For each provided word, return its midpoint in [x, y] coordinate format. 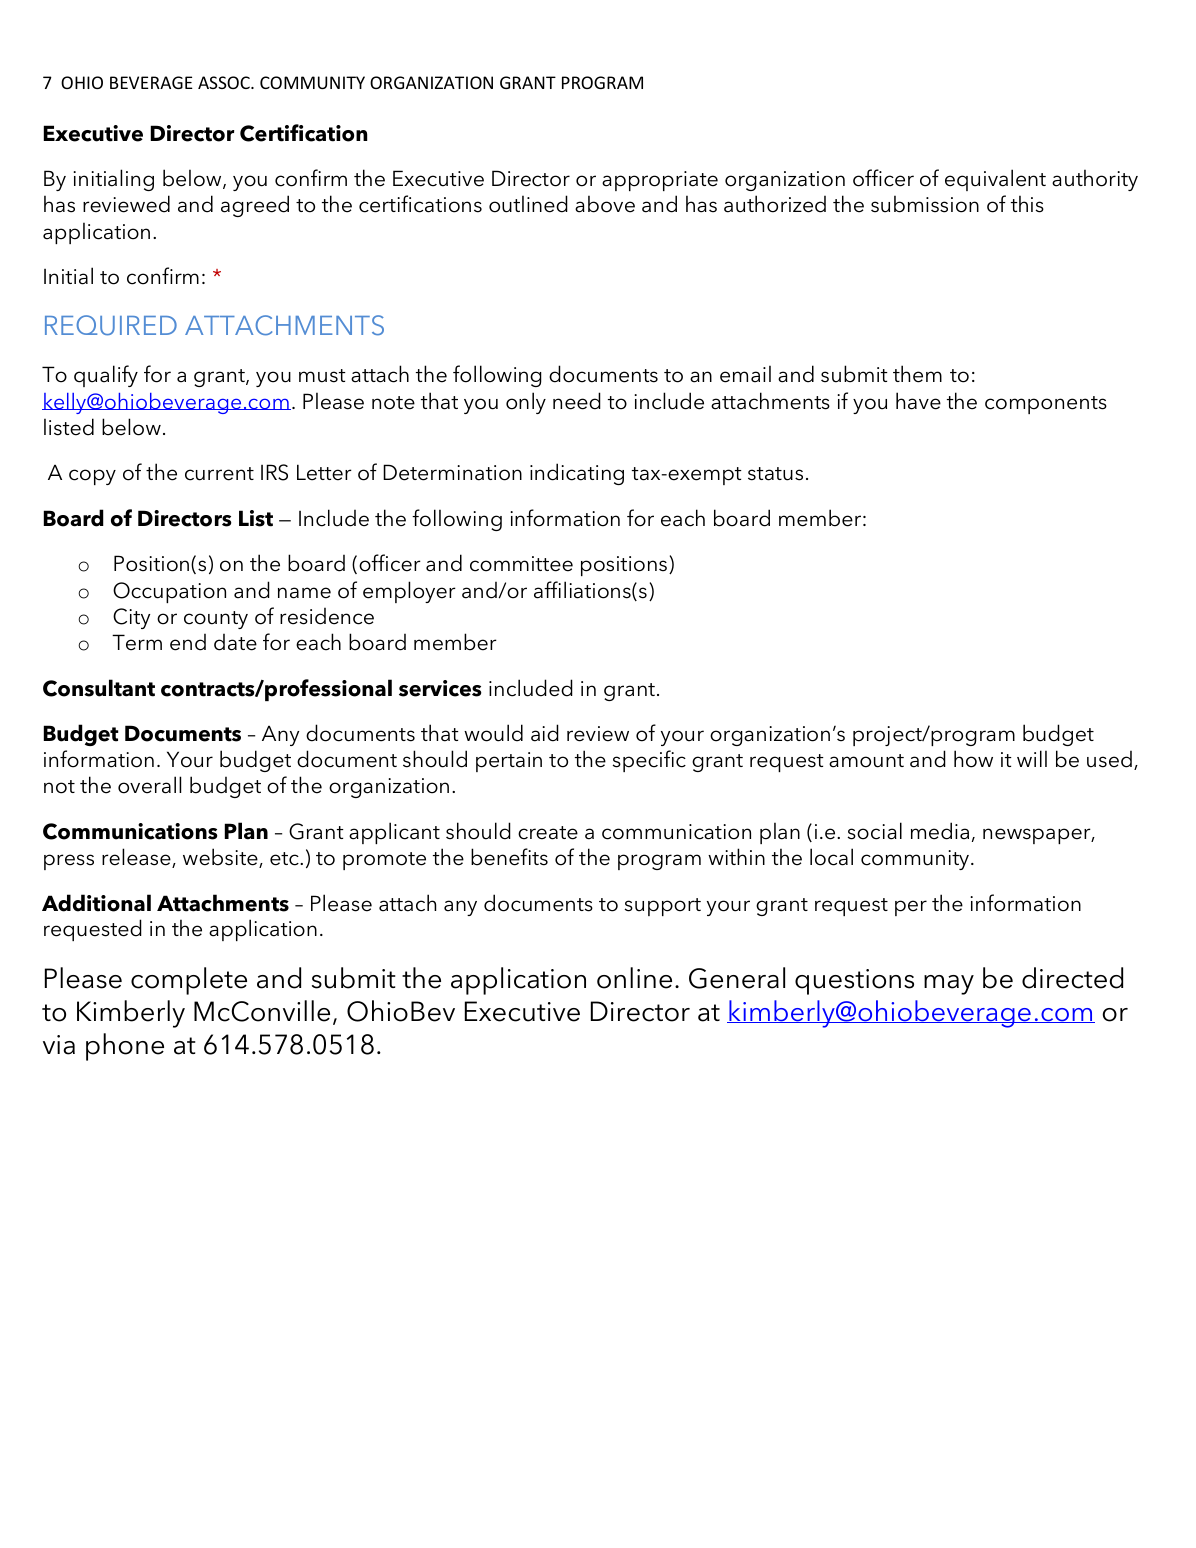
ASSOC [225, 82]
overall [149, 785]
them [917, 374]
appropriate [660, 181]
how [973, 759]
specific [649, 761]
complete [189, 981]
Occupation [169, 592]
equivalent [995, 180]
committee [521, 564]
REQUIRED [111, 325]
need [577, 401]
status [775, 474]
